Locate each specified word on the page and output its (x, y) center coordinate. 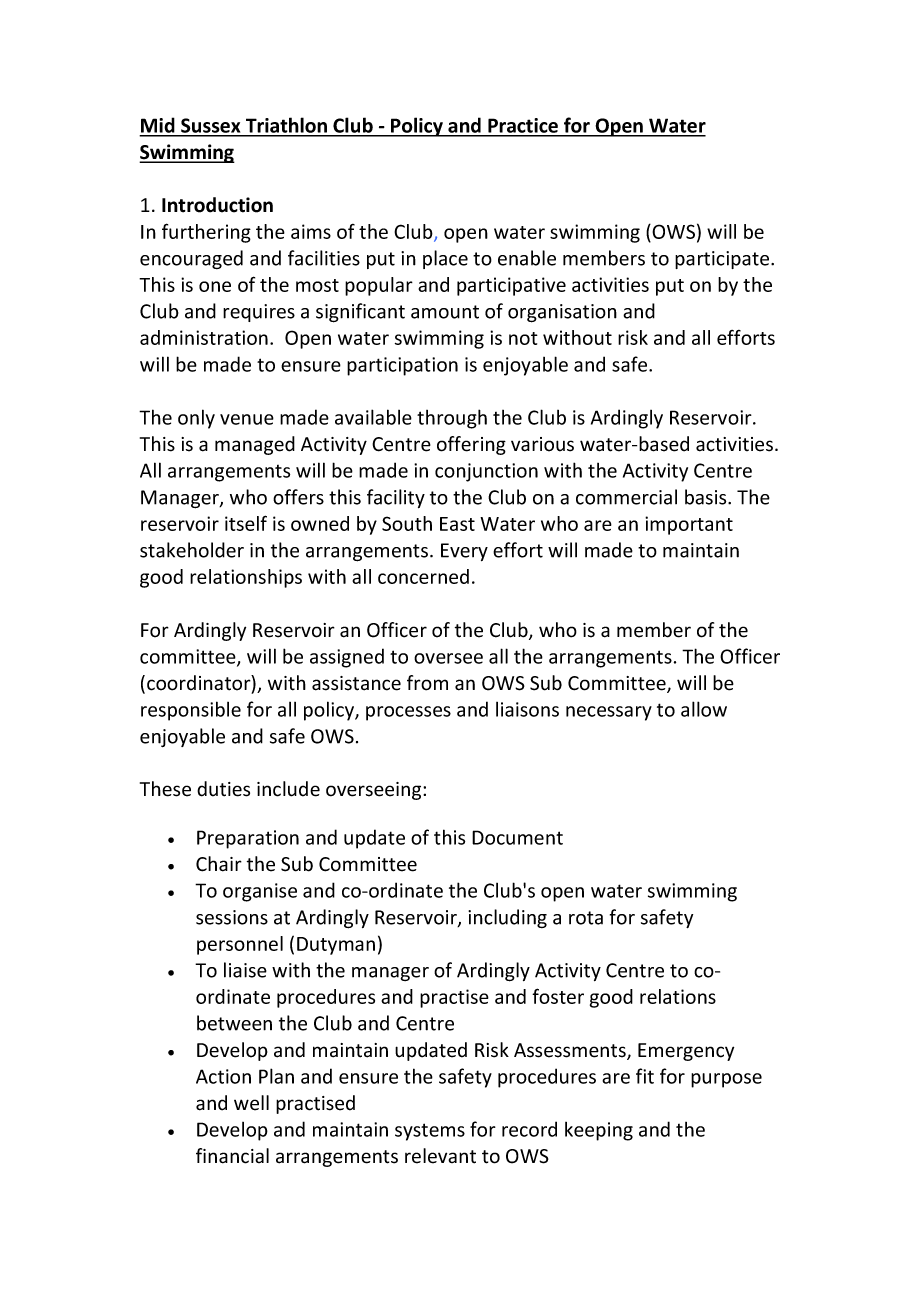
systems (430, 1132)
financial (232, 1156)
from (427, 683)
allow (704, 709)
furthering (206, 233)
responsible (191, 711)
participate (723, 260)
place (445, 259)
